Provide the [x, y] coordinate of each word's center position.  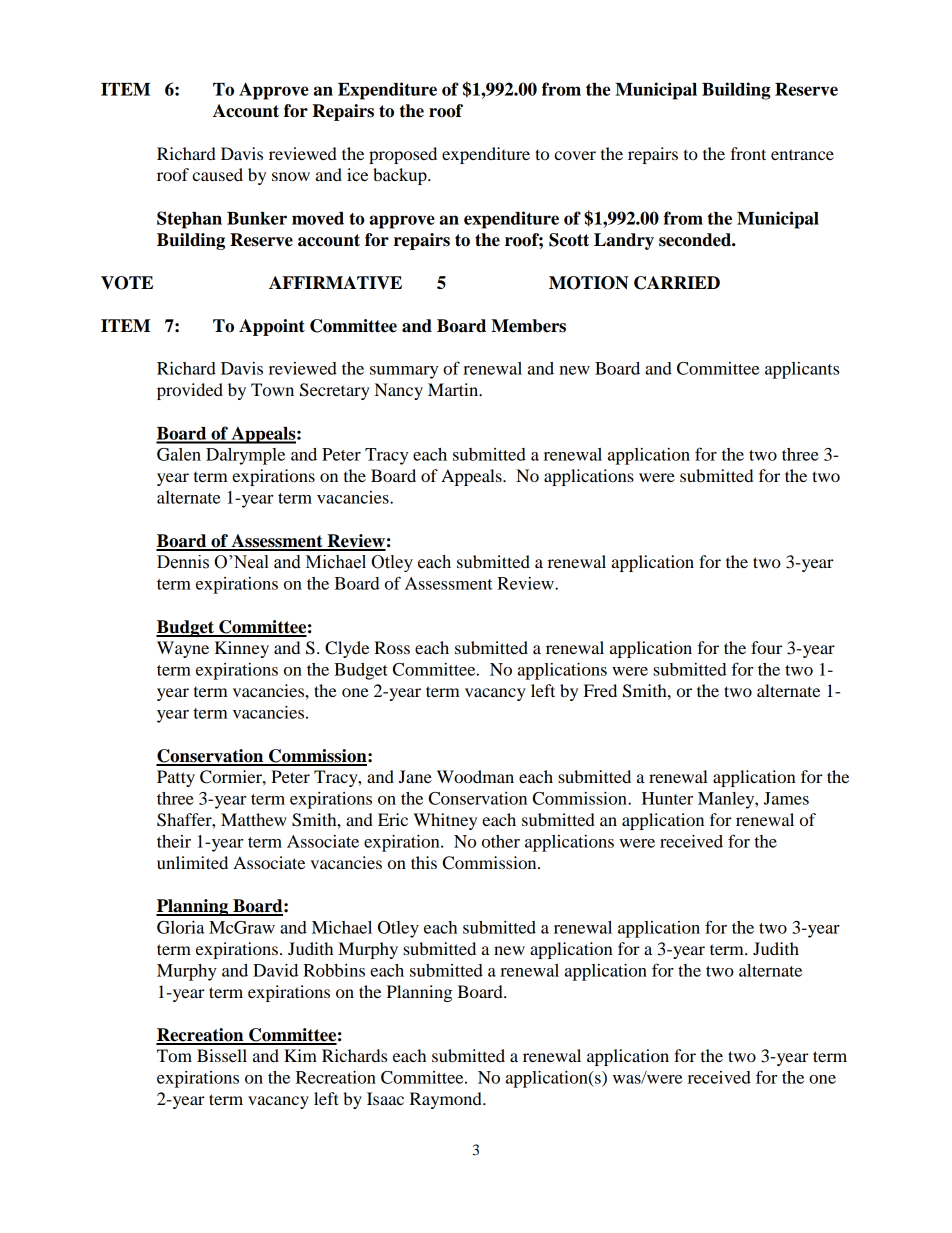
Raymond [447, 1100]
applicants [802, 370]
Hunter [667, 798]
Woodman [475, 776]
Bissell [222, 1055]
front [748, 153]
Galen [179, 454]
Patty [176, 778]
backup [401, 176]
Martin [454, 389]
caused [217, 174]
